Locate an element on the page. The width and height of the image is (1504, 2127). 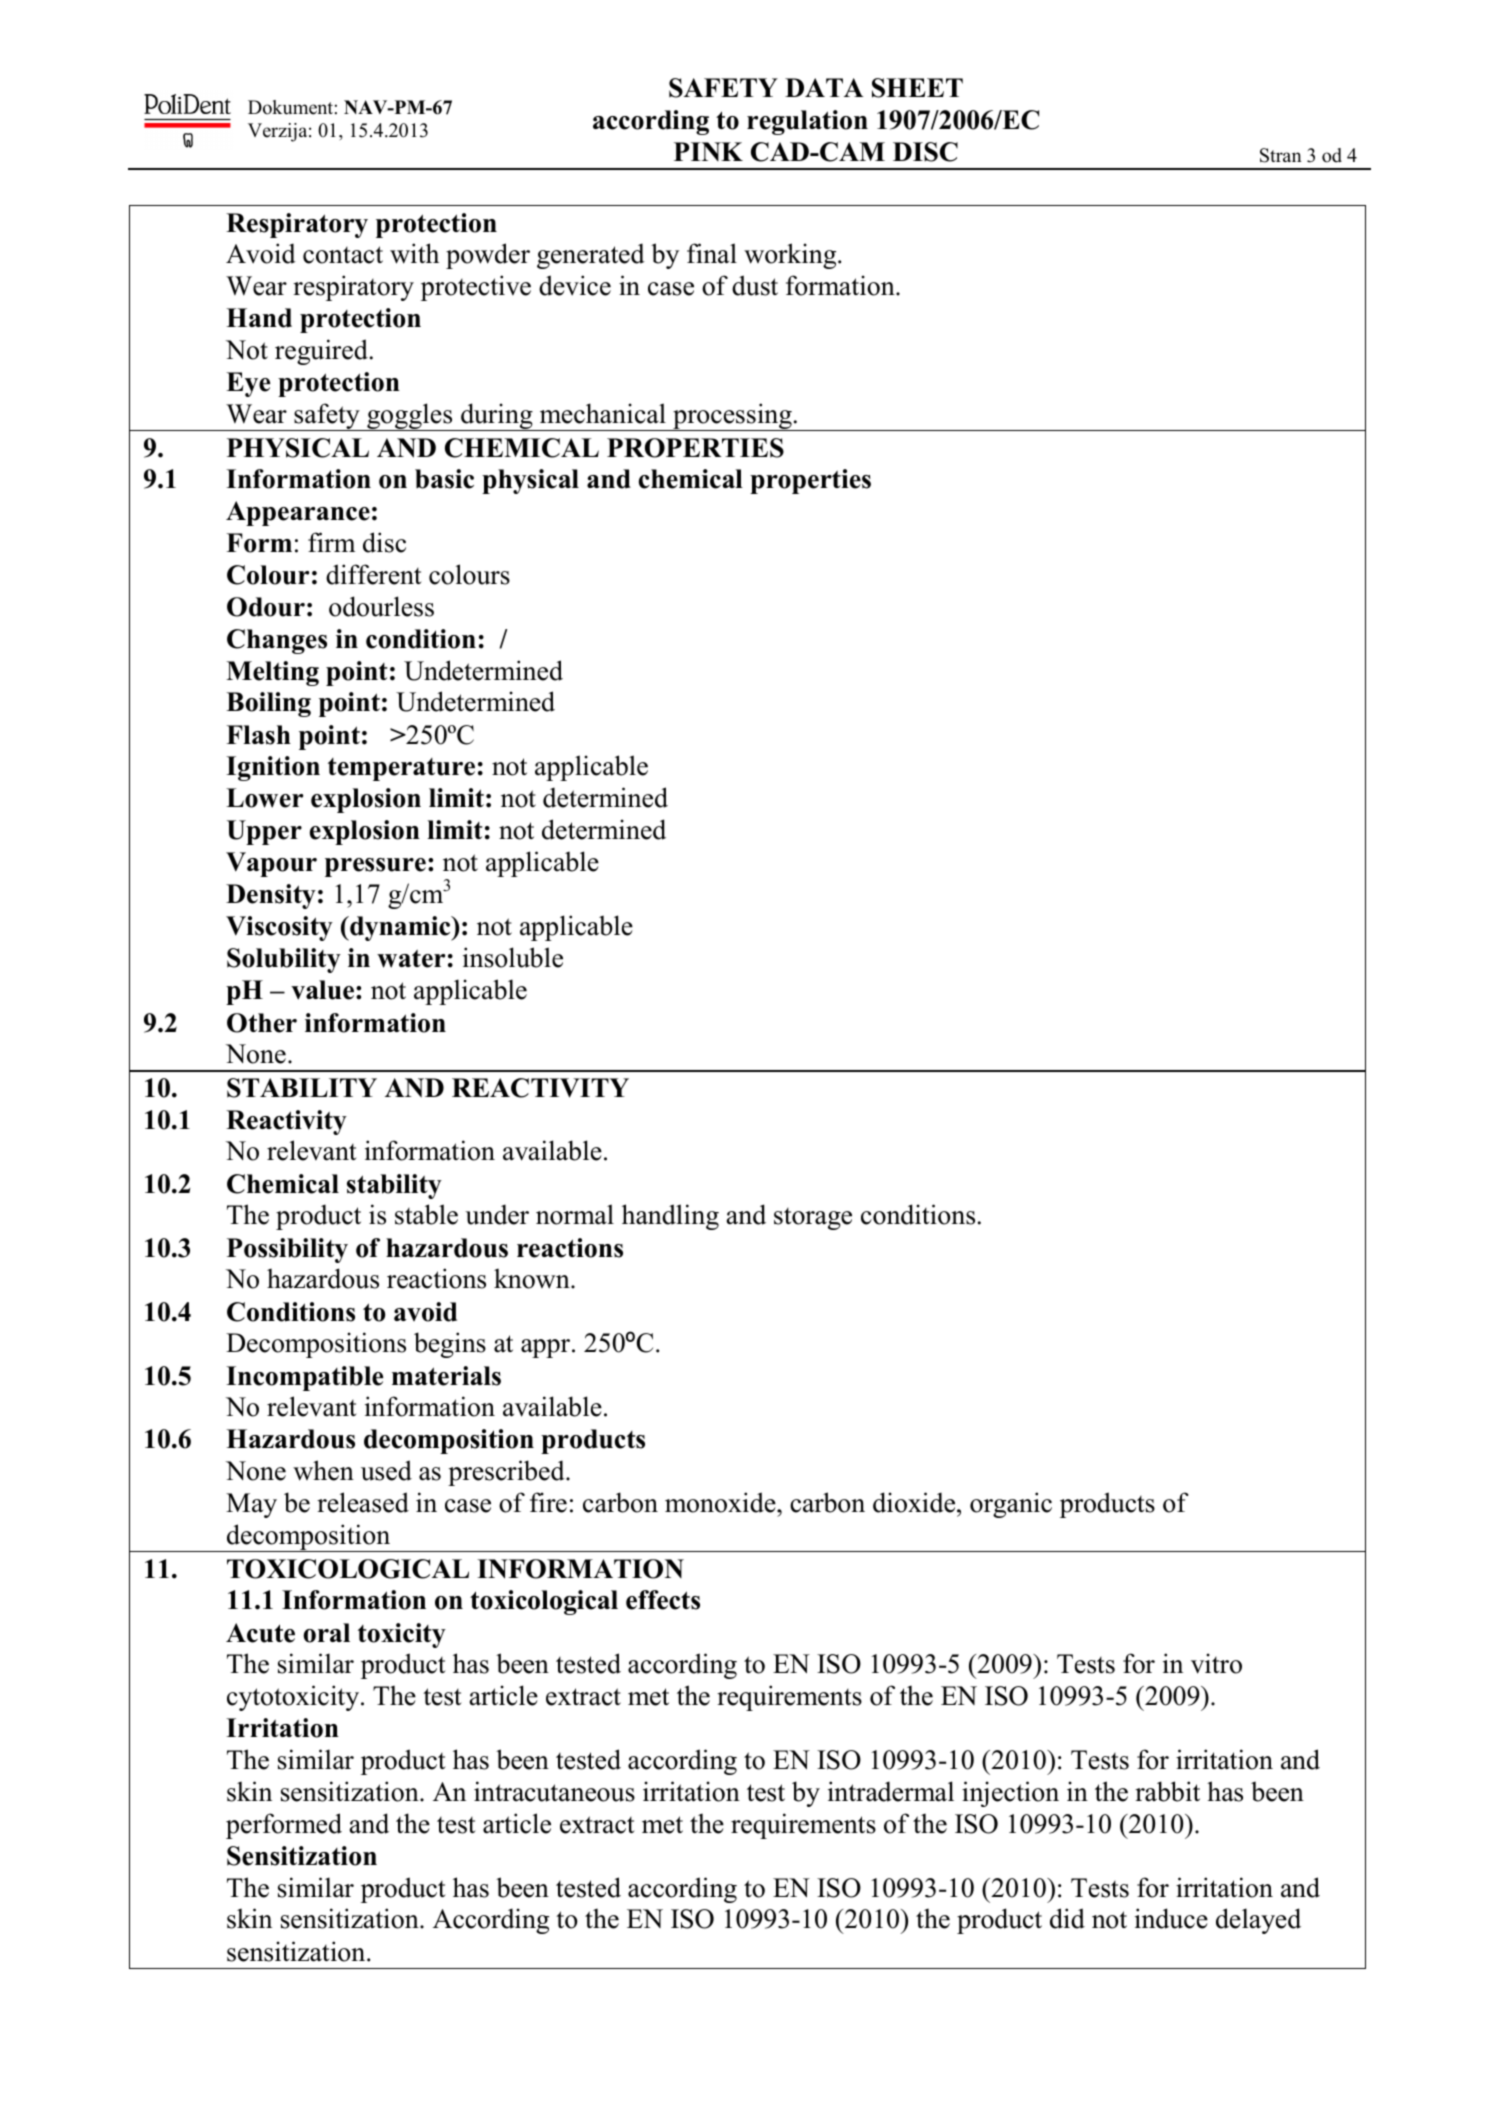
contact is located at coordinates (343, 255).
